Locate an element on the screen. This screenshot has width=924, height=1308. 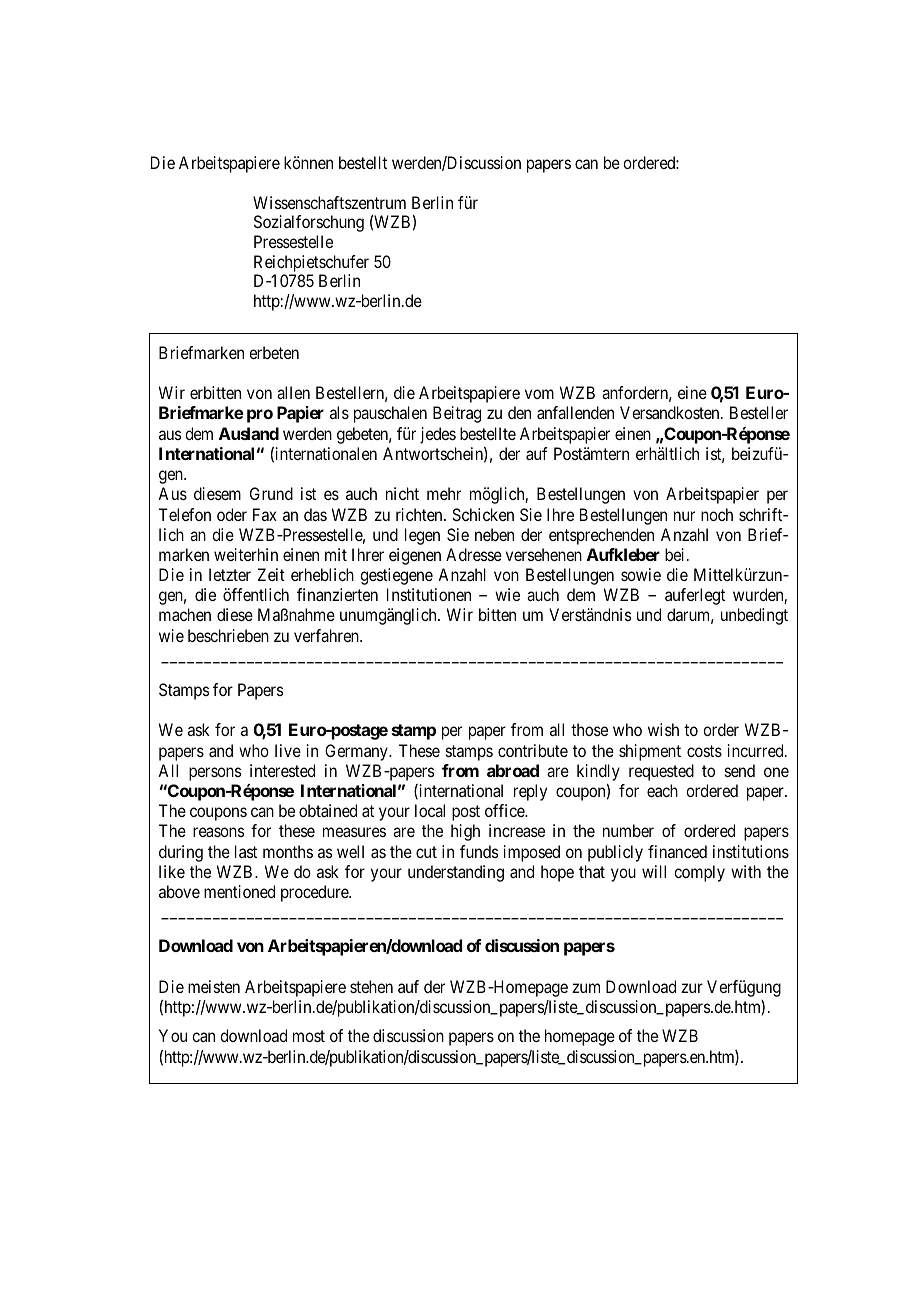
persons is located at coordinates (215, 774).
